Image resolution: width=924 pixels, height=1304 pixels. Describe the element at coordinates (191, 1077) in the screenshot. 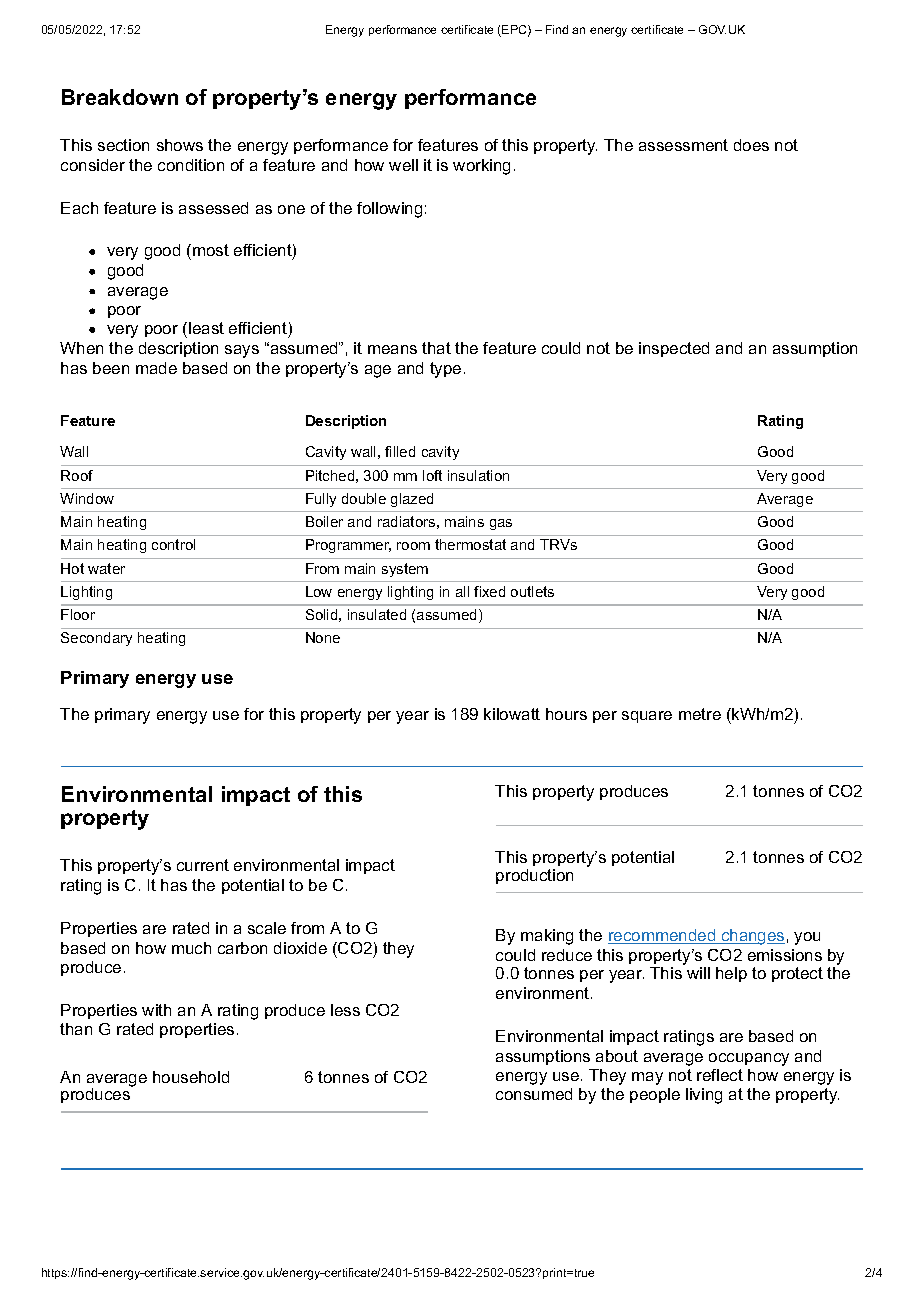

I see `household` at that location.
